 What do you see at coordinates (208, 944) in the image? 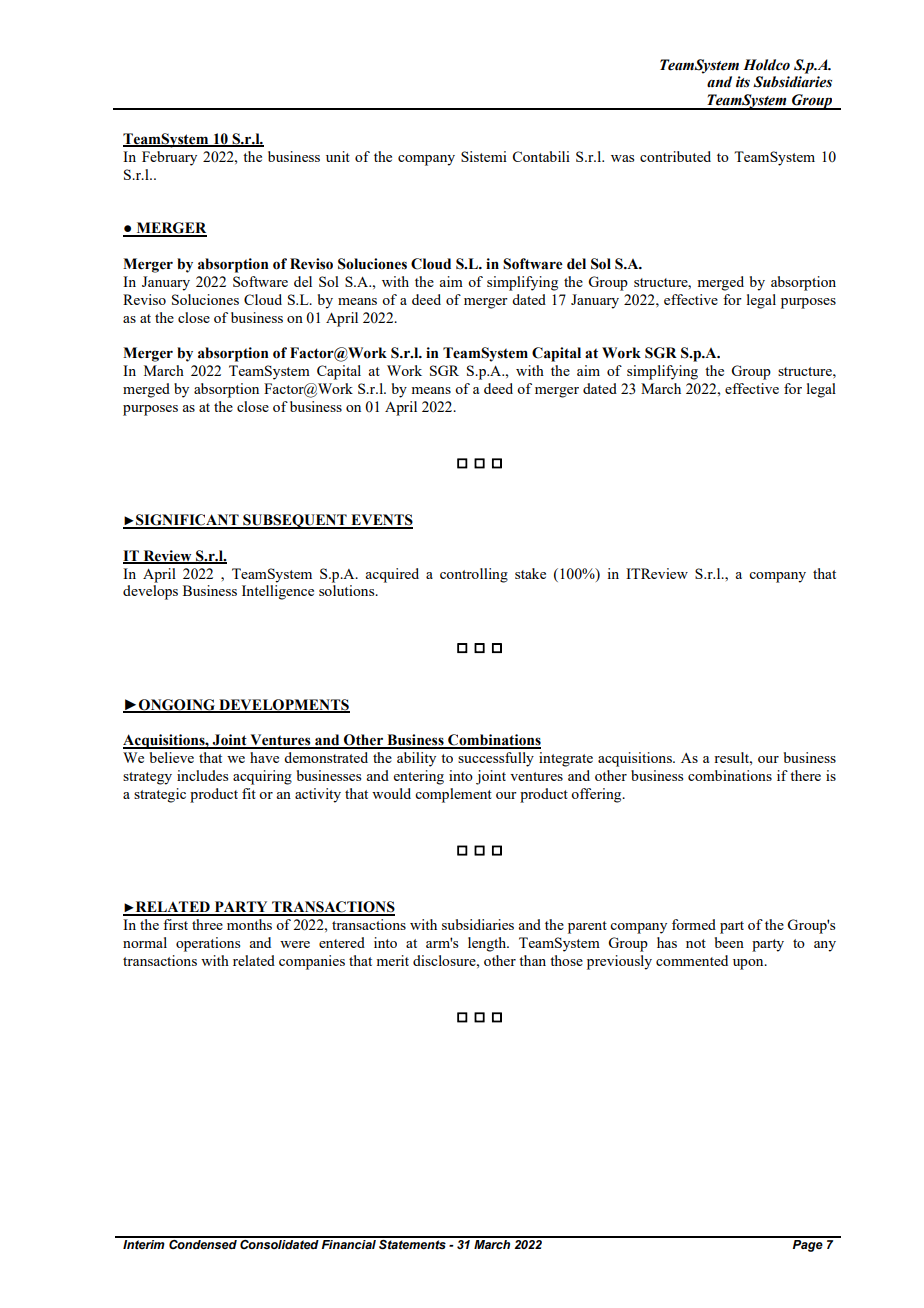
I see `operations` at bounding box center [208, 944].
